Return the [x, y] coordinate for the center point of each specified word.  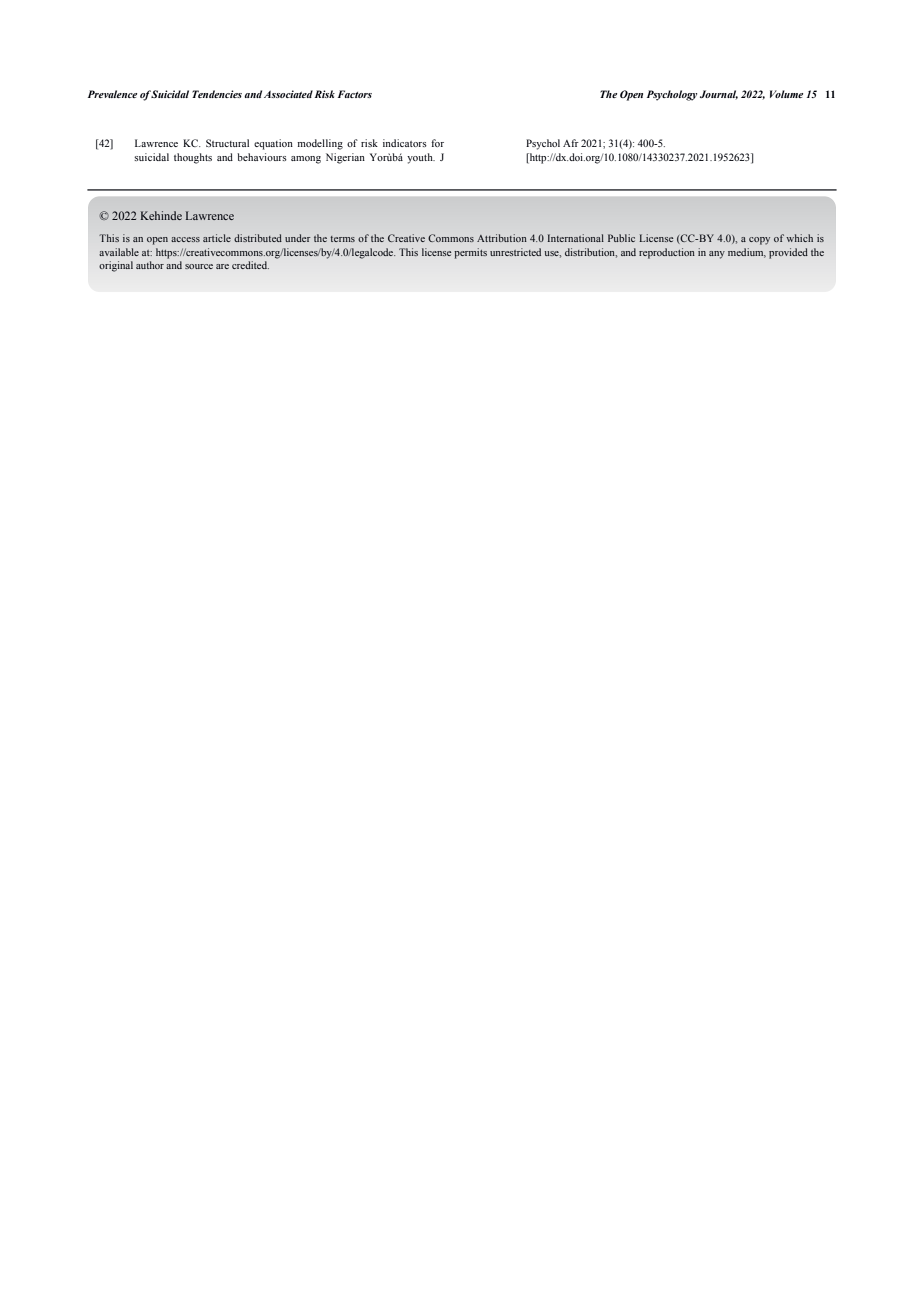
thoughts [193, 158]
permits [470, 253]
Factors [355, 94]
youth [421, 158]
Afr [571, 143]
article [217, 238]
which [799, 238]
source [199, 266]
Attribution [502, 238]
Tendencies [217, 94]
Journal [719, 95]
